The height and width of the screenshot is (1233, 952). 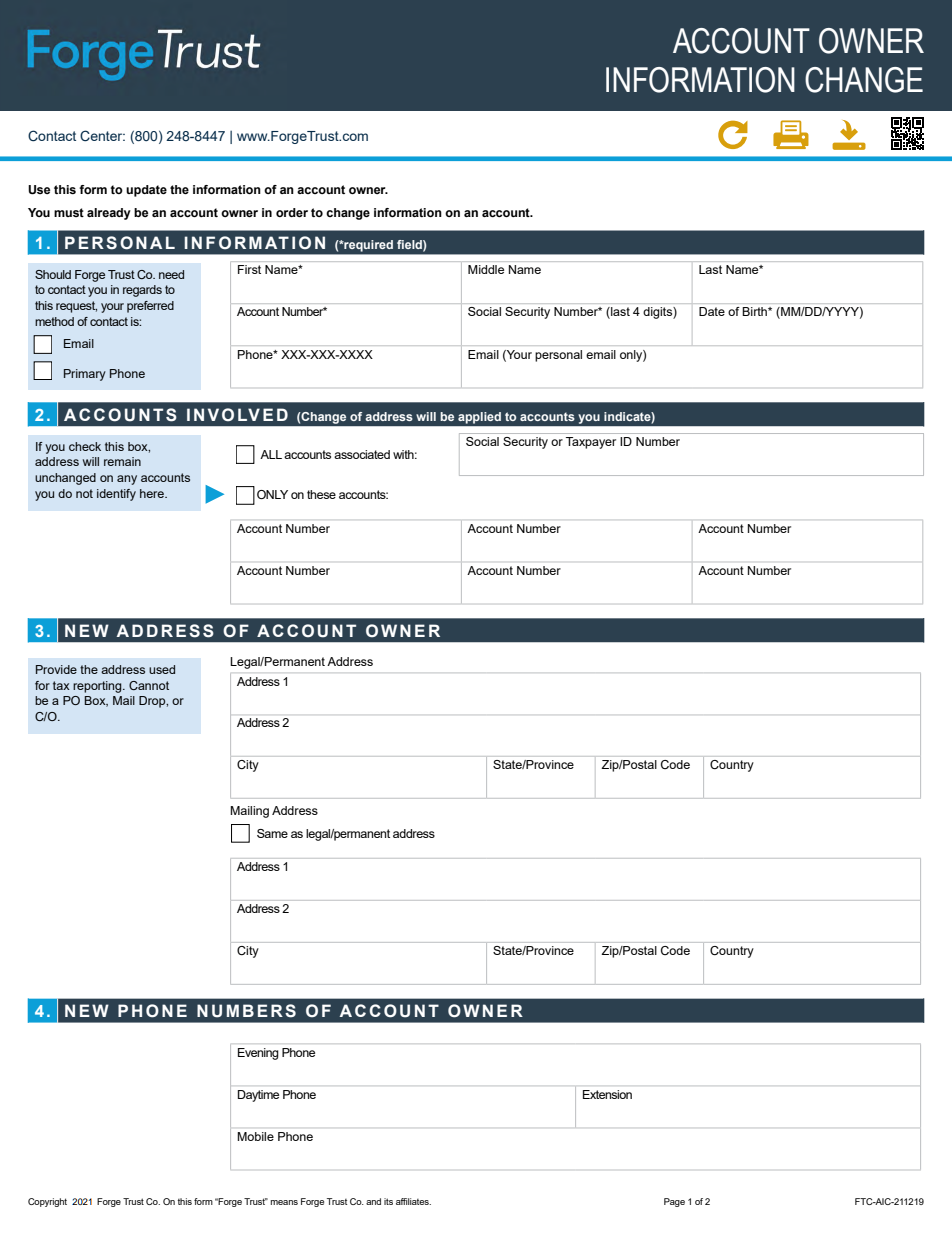 I want to click on Taxpayer, so click(x=591, y=443).
